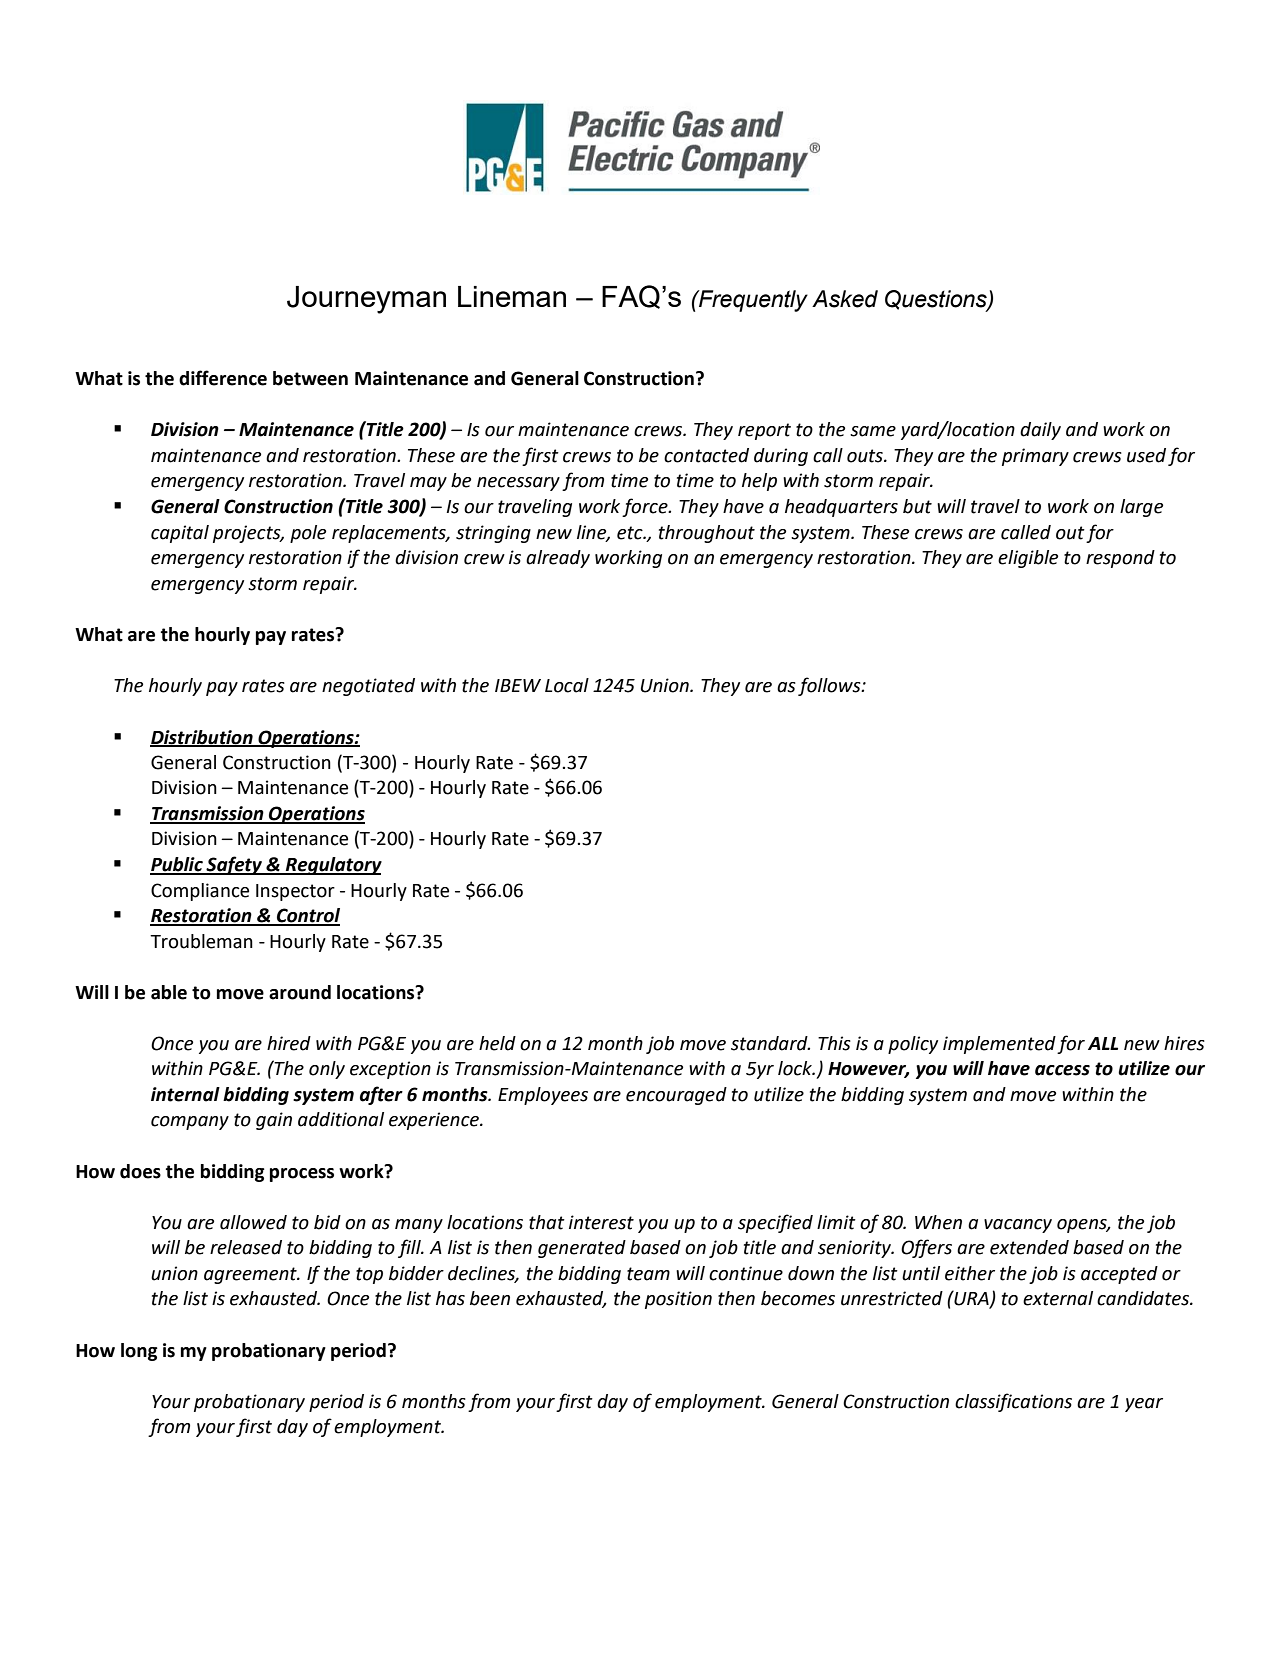  I want to click on daily, so click(1040, 431).
